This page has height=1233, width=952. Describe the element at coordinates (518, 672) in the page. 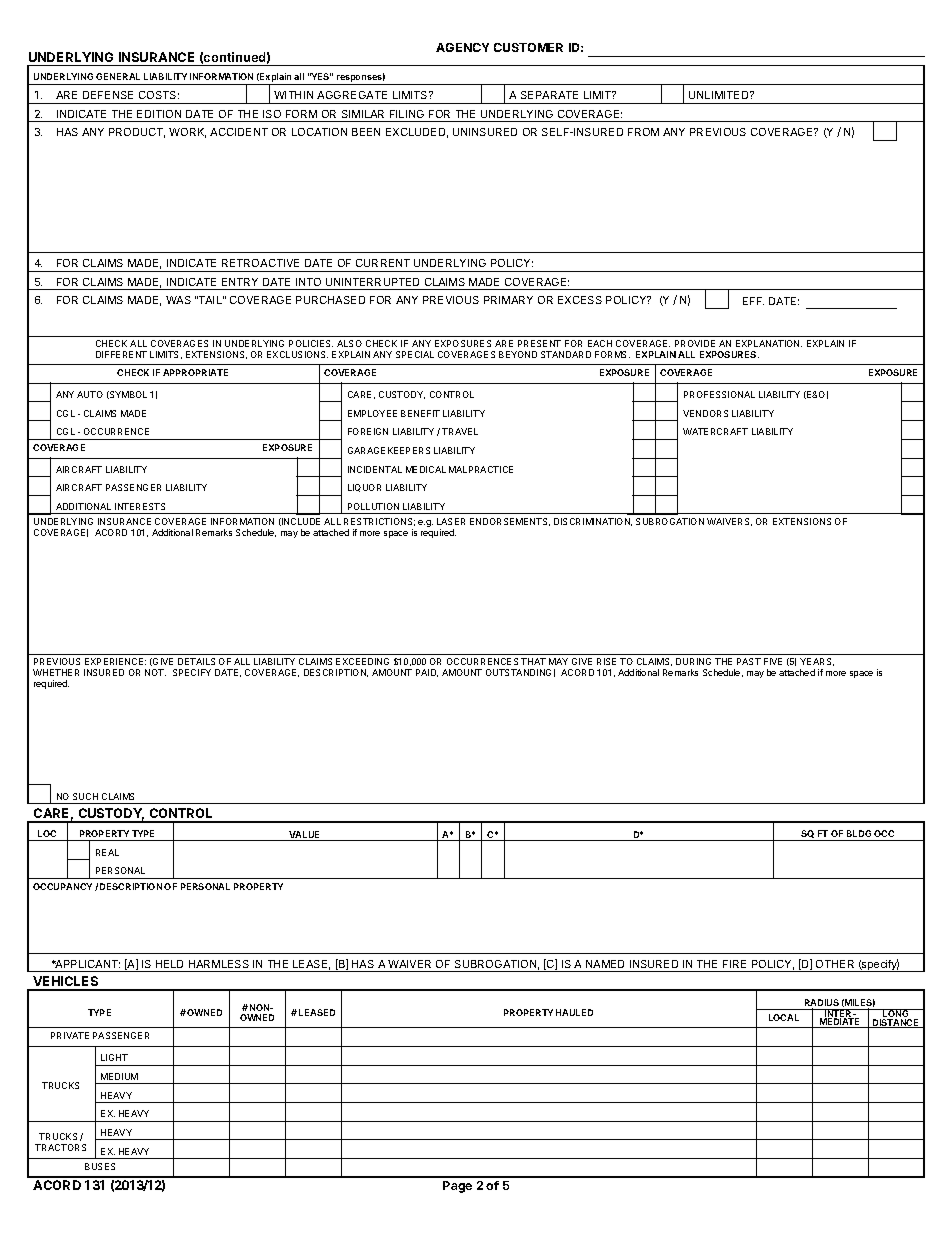

I see `OUTSTANDING` at that location.
